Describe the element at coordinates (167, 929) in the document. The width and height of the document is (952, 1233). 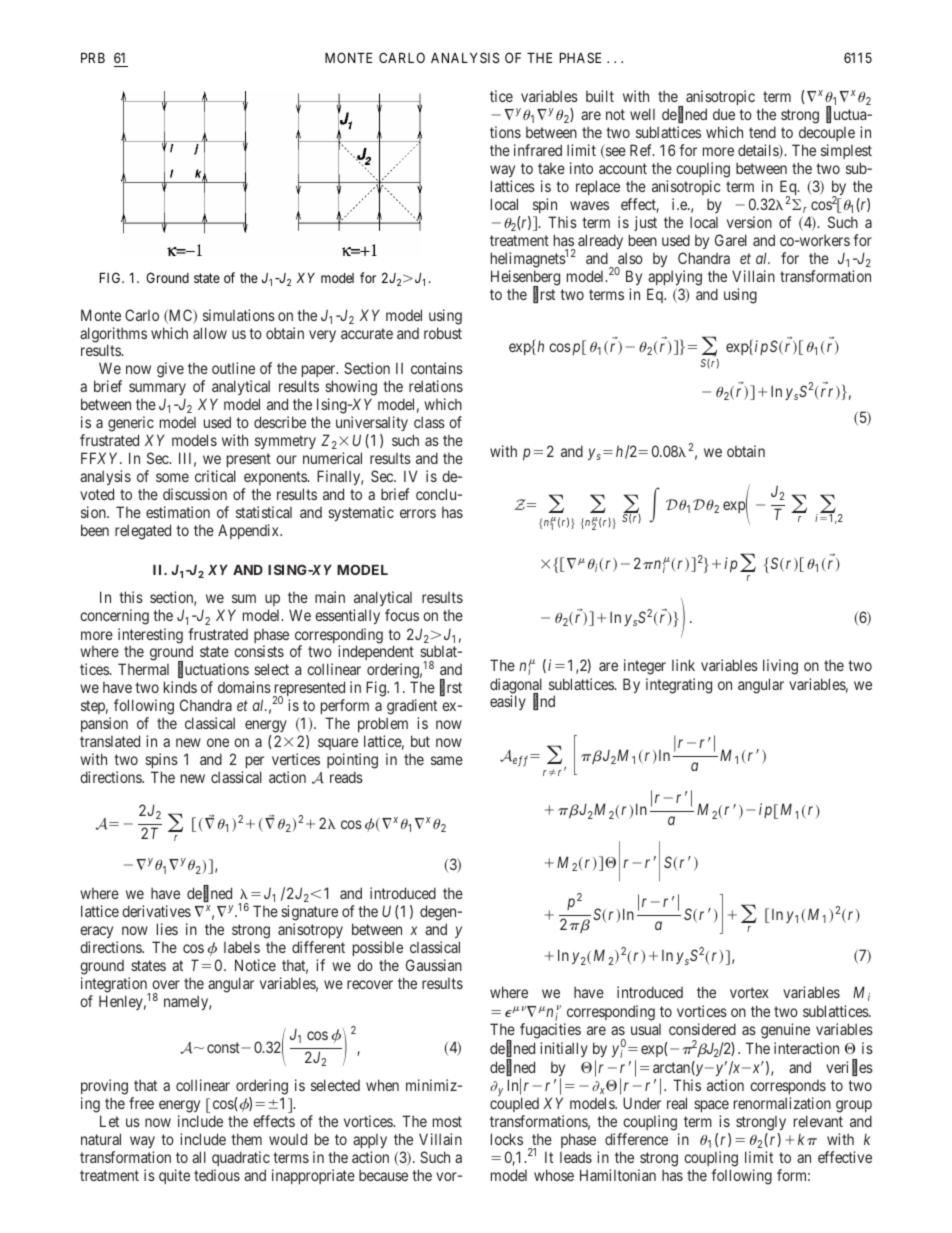
I see `lies` at that location.
